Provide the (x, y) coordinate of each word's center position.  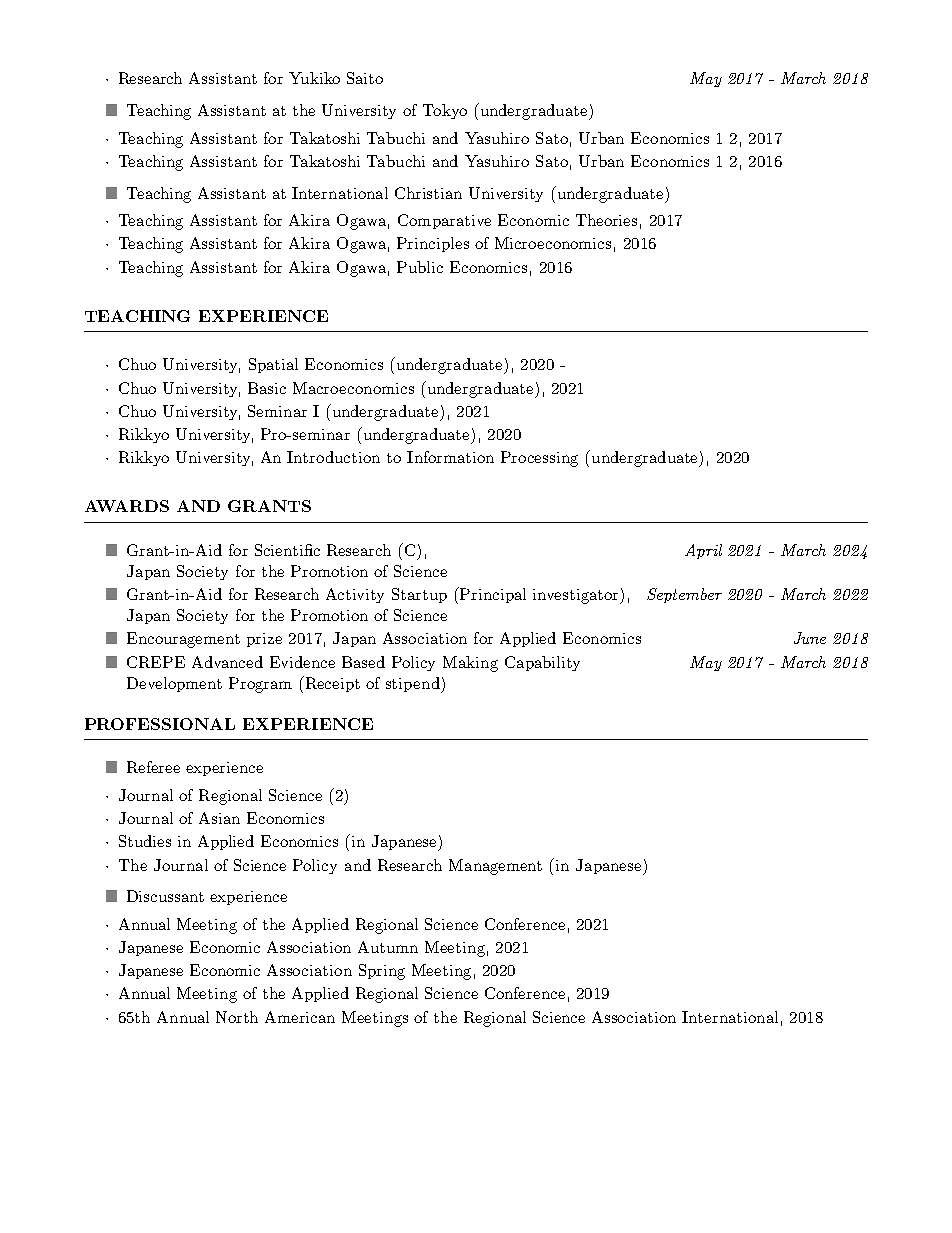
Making (470, 664)
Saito (365, 78)
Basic (267, 388)
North (237, 1017)
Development (174, 684)
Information (450, 457)
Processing (539, 459)
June (810, 638)
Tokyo (445, 111)
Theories (606, 220)
